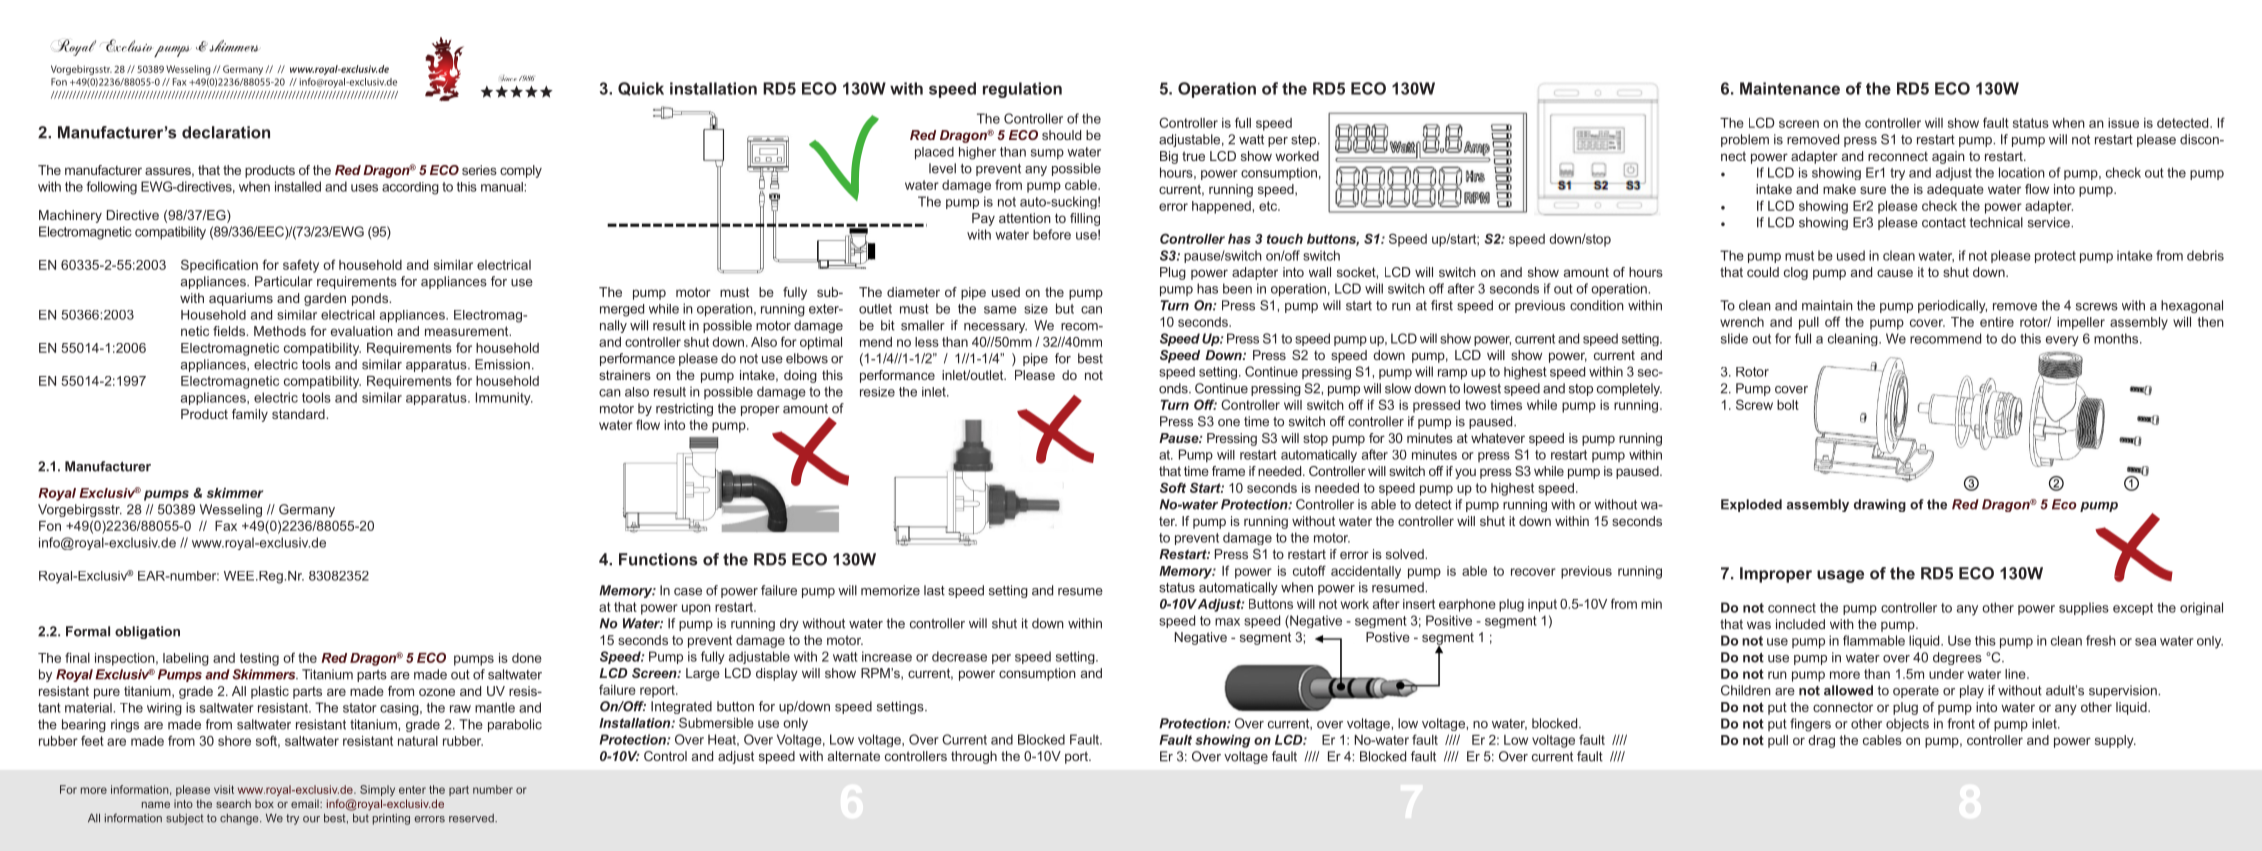 This image has width=2262, height=851. Describe the element at coordinates (226, 132) in the image. I see `declaration` at that location.
